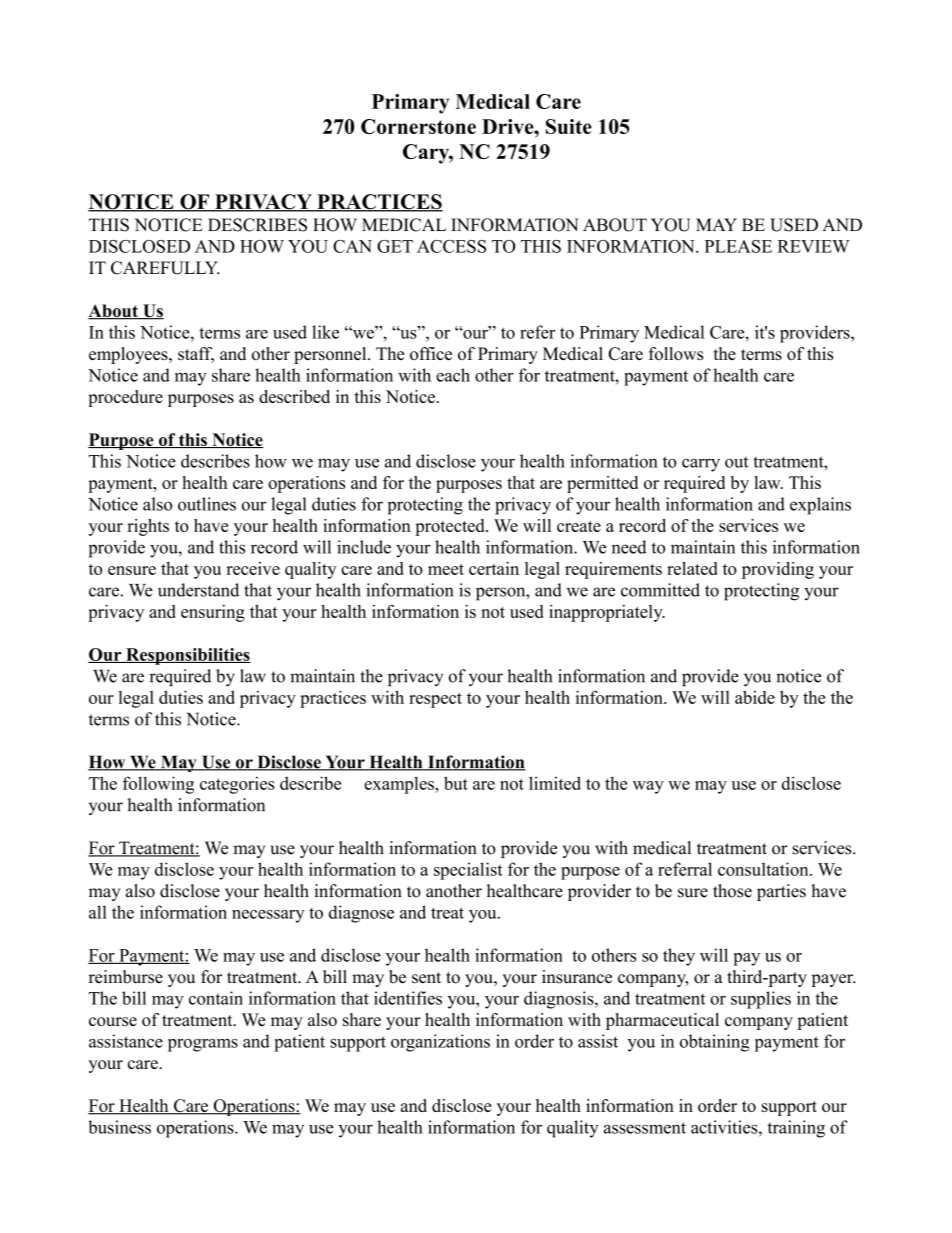  What do you see at coordinates (119, 1127) in the screenshot?
I see `business` at bounding box center [119, 1127].
